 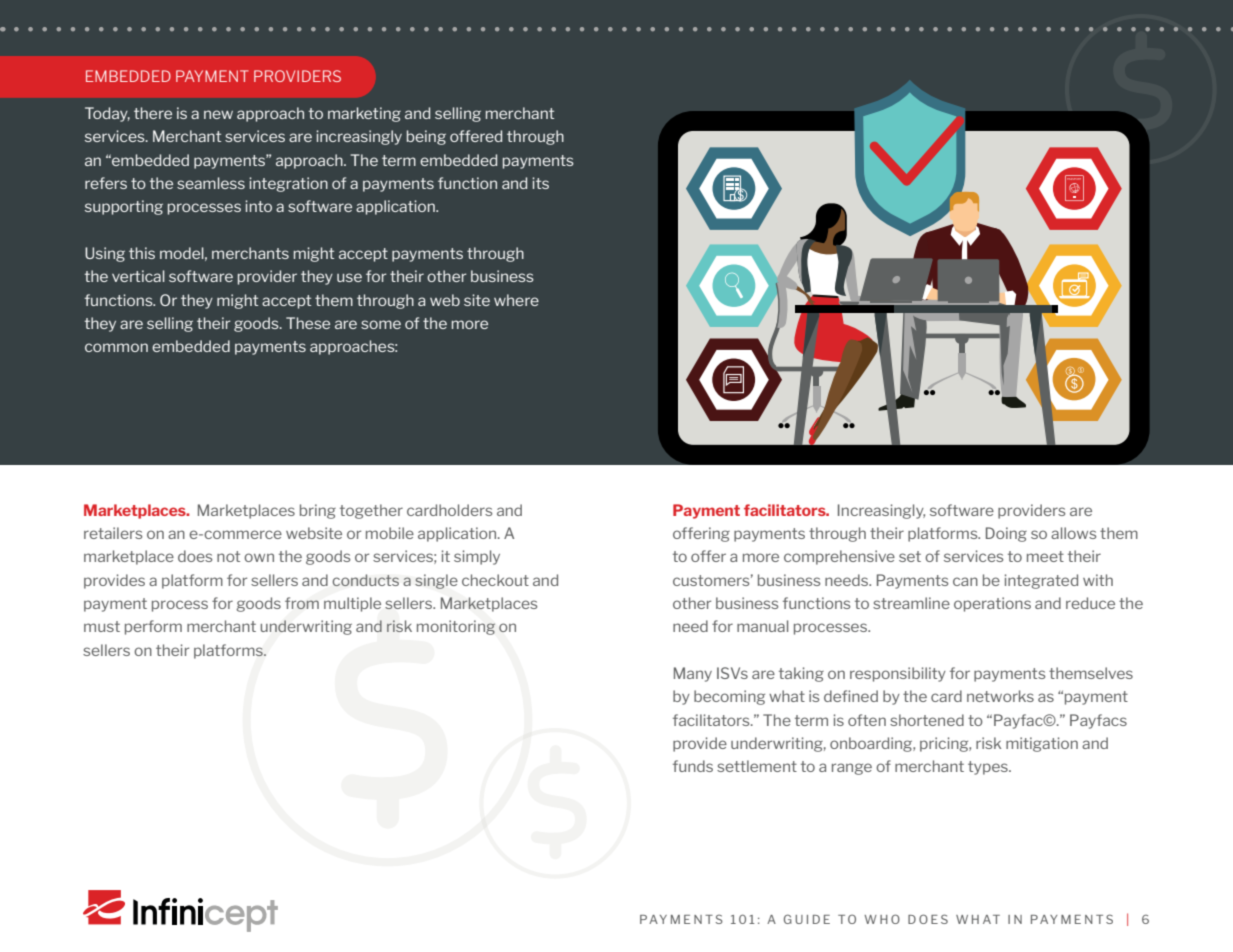 What do you see at coordinates (540, 183) in the image?
I see `its` at bounding box center [540, 183].
